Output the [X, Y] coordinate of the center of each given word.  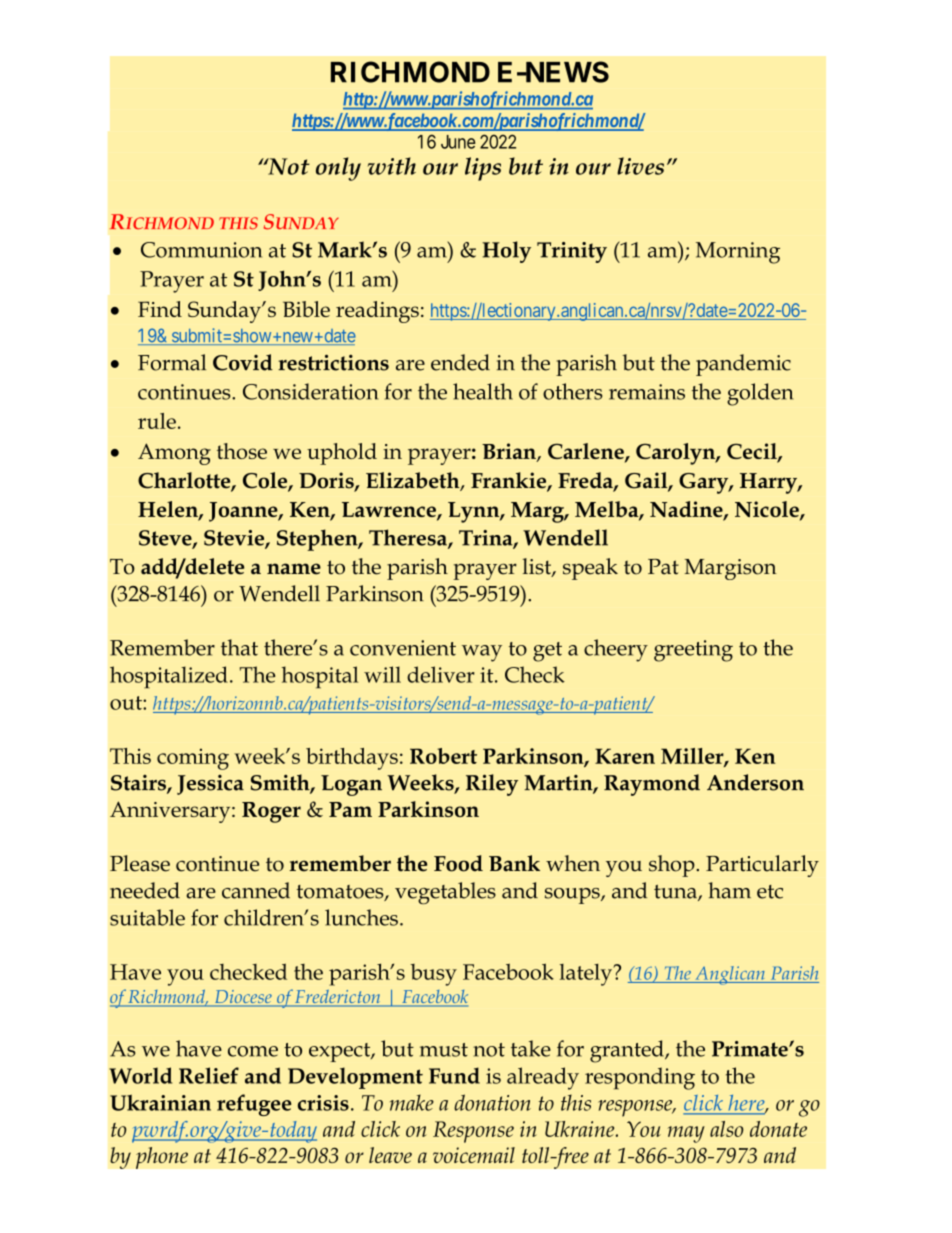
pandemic [743, 365]
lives [640, 166]
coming [193, 759]
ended [460, 362]
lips [483, 169]
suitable [147, 917]
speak [590, 569]
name [294, 569]
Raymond [652, 785]
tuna [676, 893]
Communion [201, 250]
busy [433, 975]
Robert [443, 756]
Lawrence [390, 511]
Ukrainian [160, 1102]
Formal [172, 362]
